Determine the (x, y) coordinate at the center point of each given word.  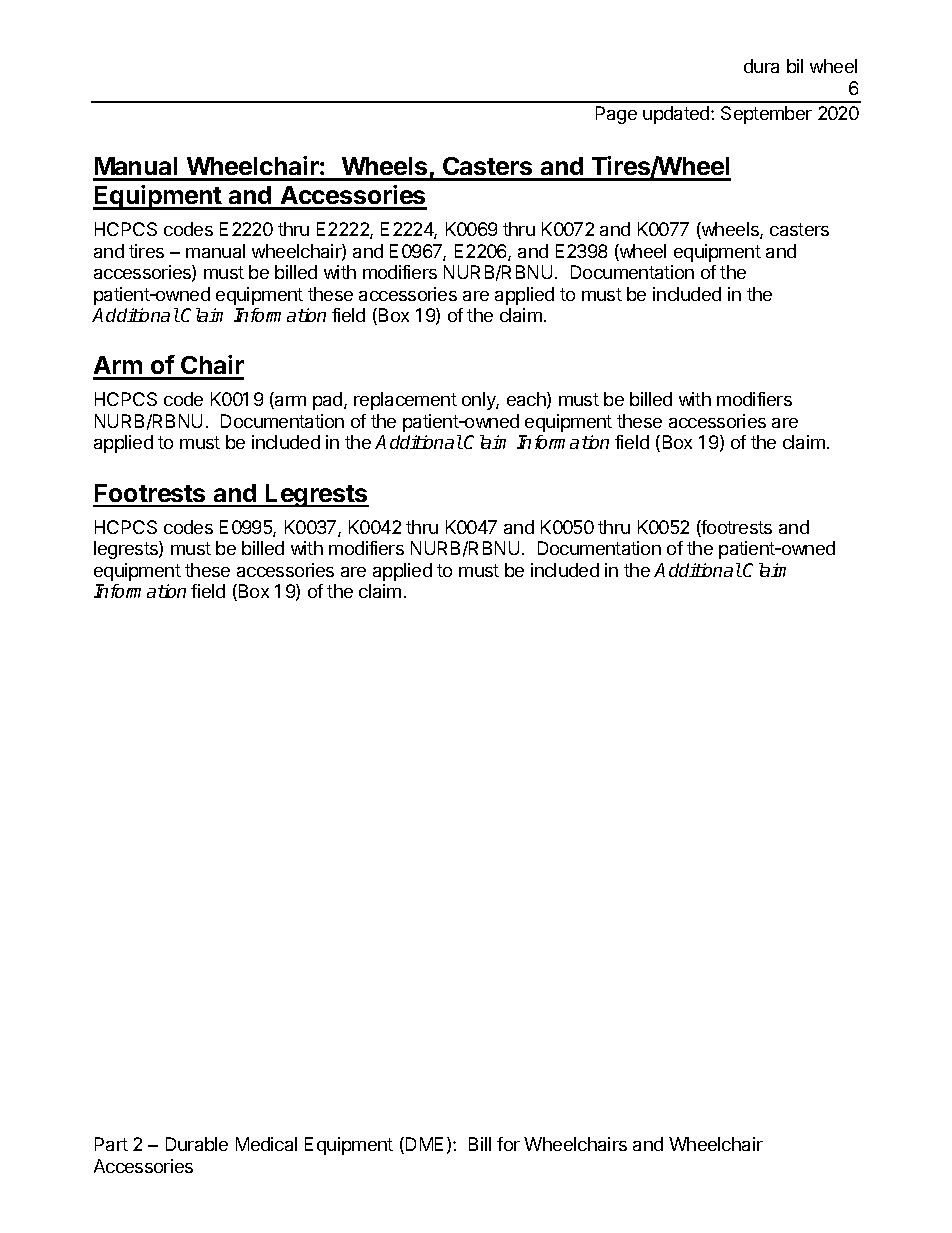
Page (616, 115)
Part (111, 1144)
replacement (405, 401)
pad (329, 401)
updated (677, 115)
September (766, 115)
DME (424, 1144)
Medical (266, 1144)
